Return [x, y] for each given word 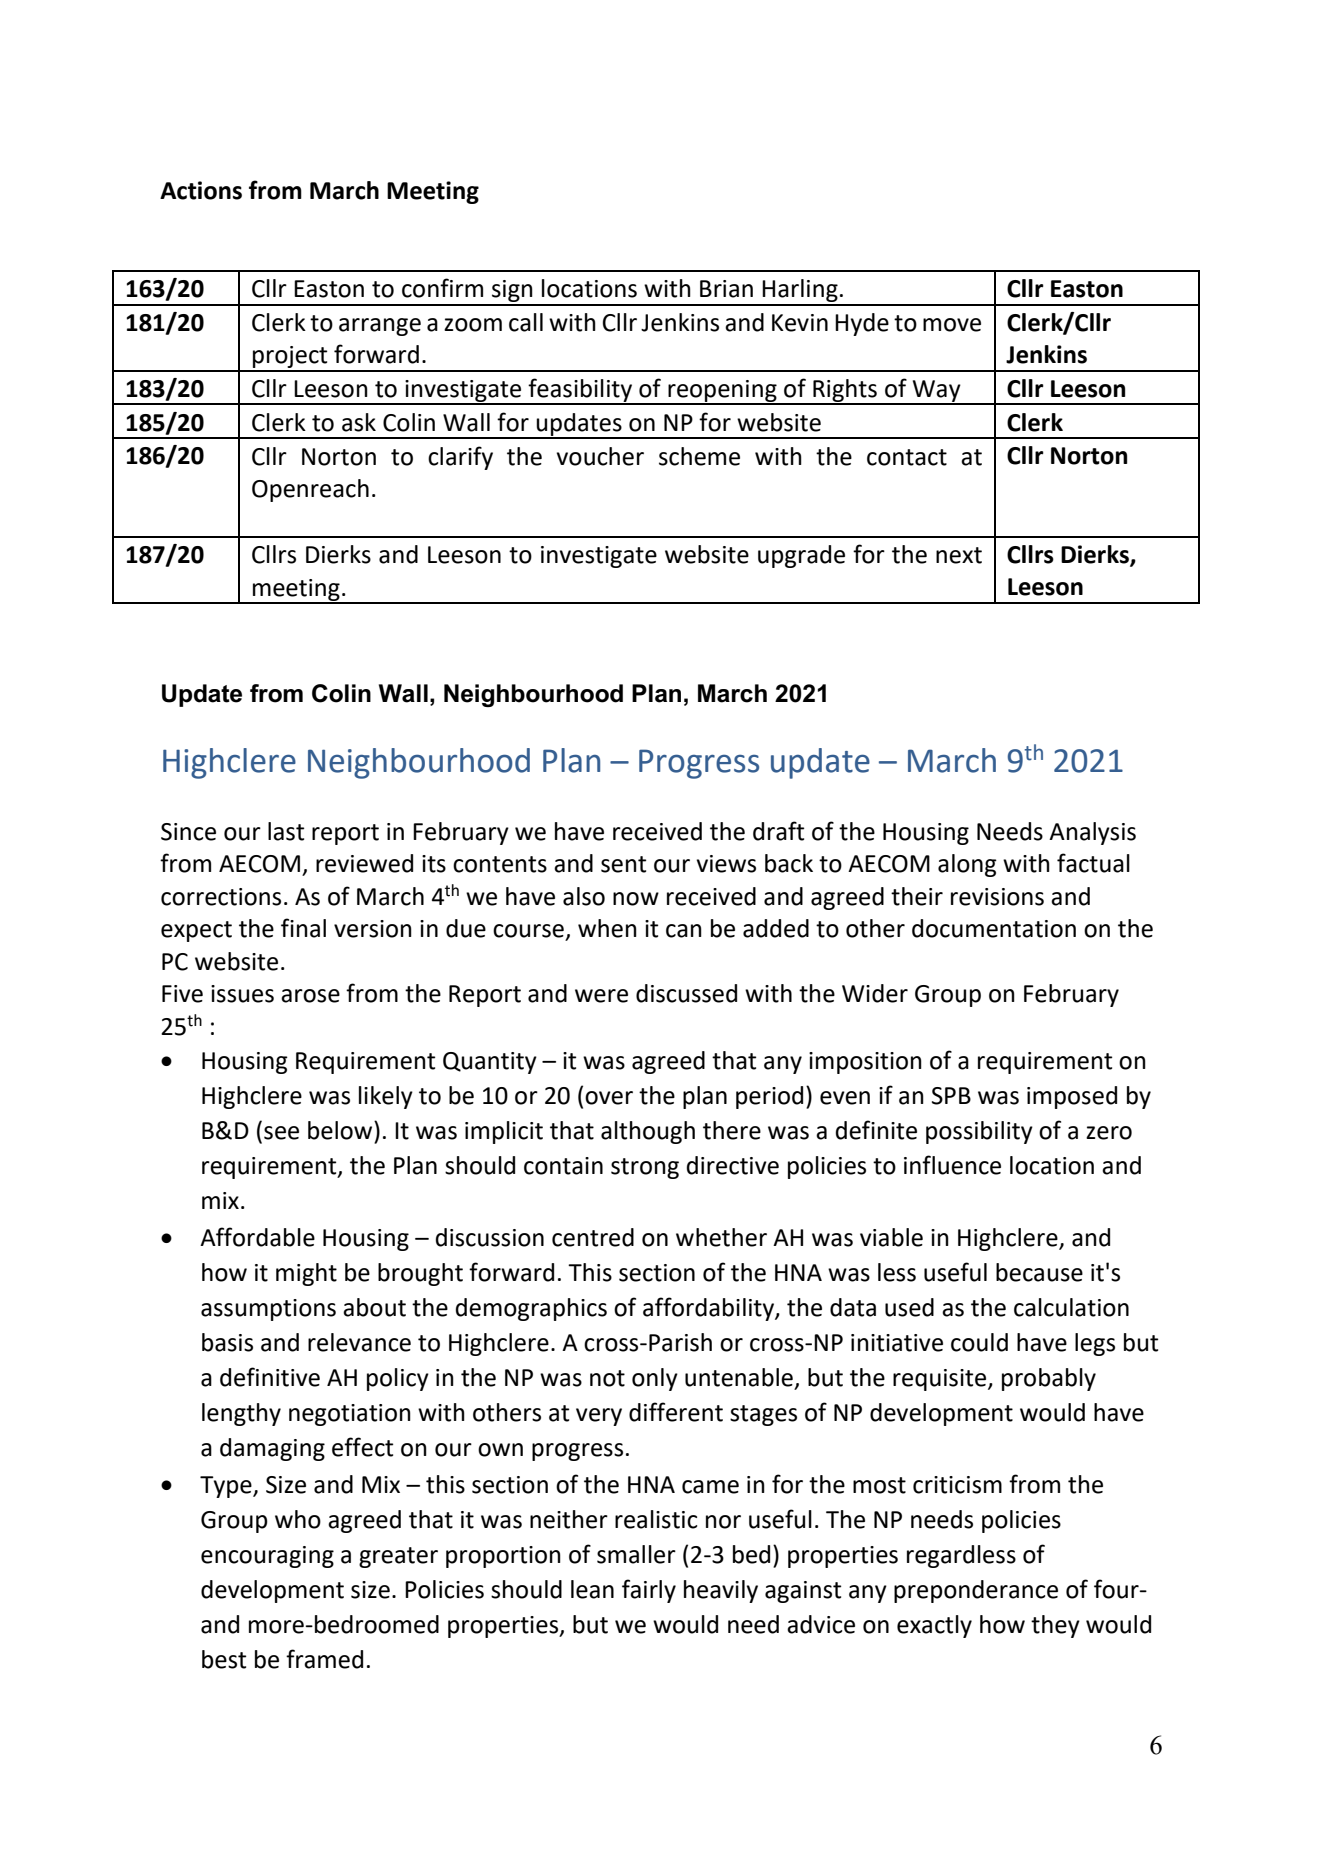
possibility [979, 1132]
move [952, 325]
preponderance [976, 1591]
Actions [201, 190]
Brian [726, 289]
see [281, 1133]
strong [645, 1168]
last [286, 831]
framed [324, 1659]
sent [623, 864]
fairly [649, 1591]
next [959, 555]
